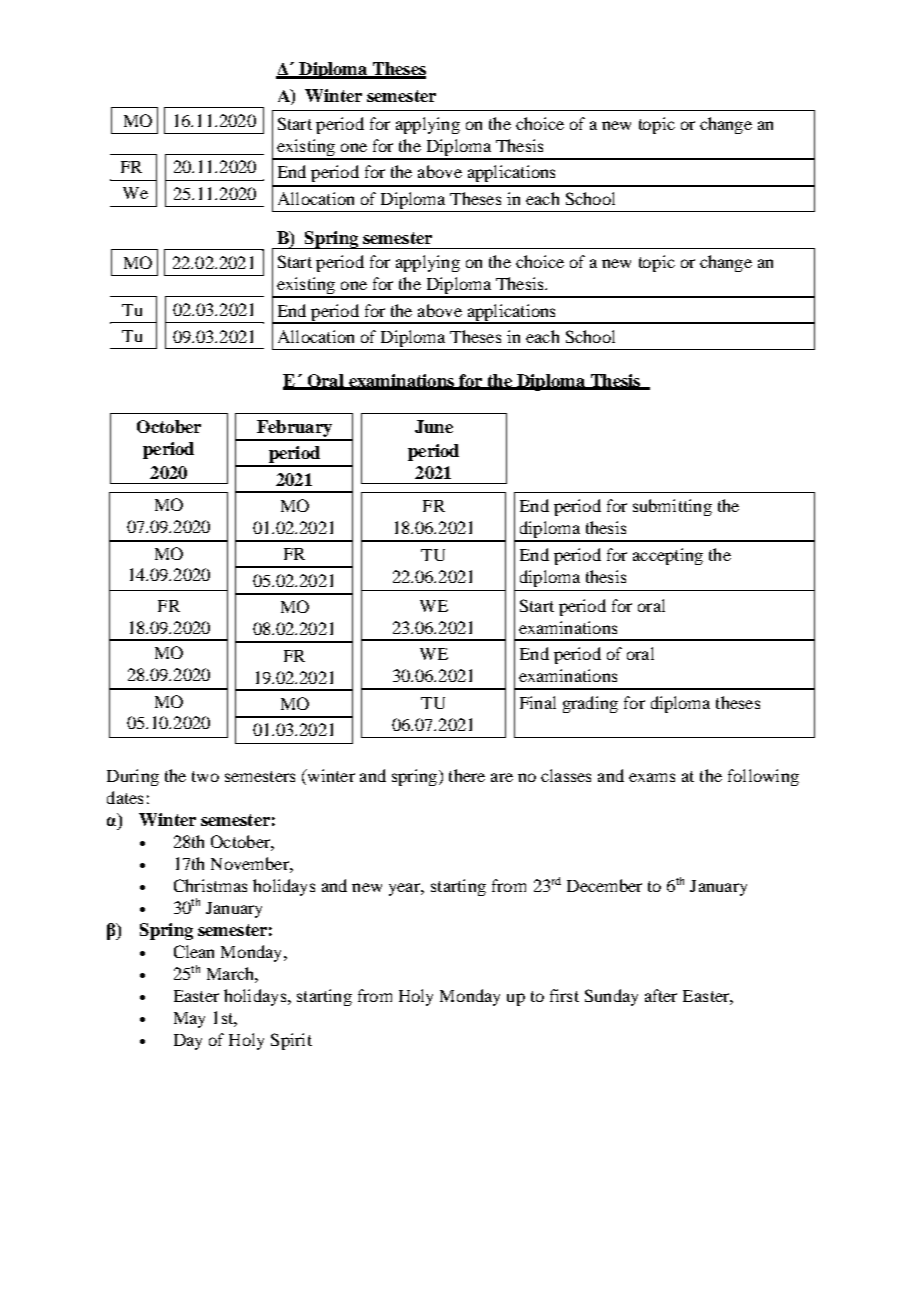 Image resolution: width=924 pixels, height=1309 pixels. What do you see at coordinates (672, 507) in the screenshot?
I see `submitting` at bounding box center [672, 507].
